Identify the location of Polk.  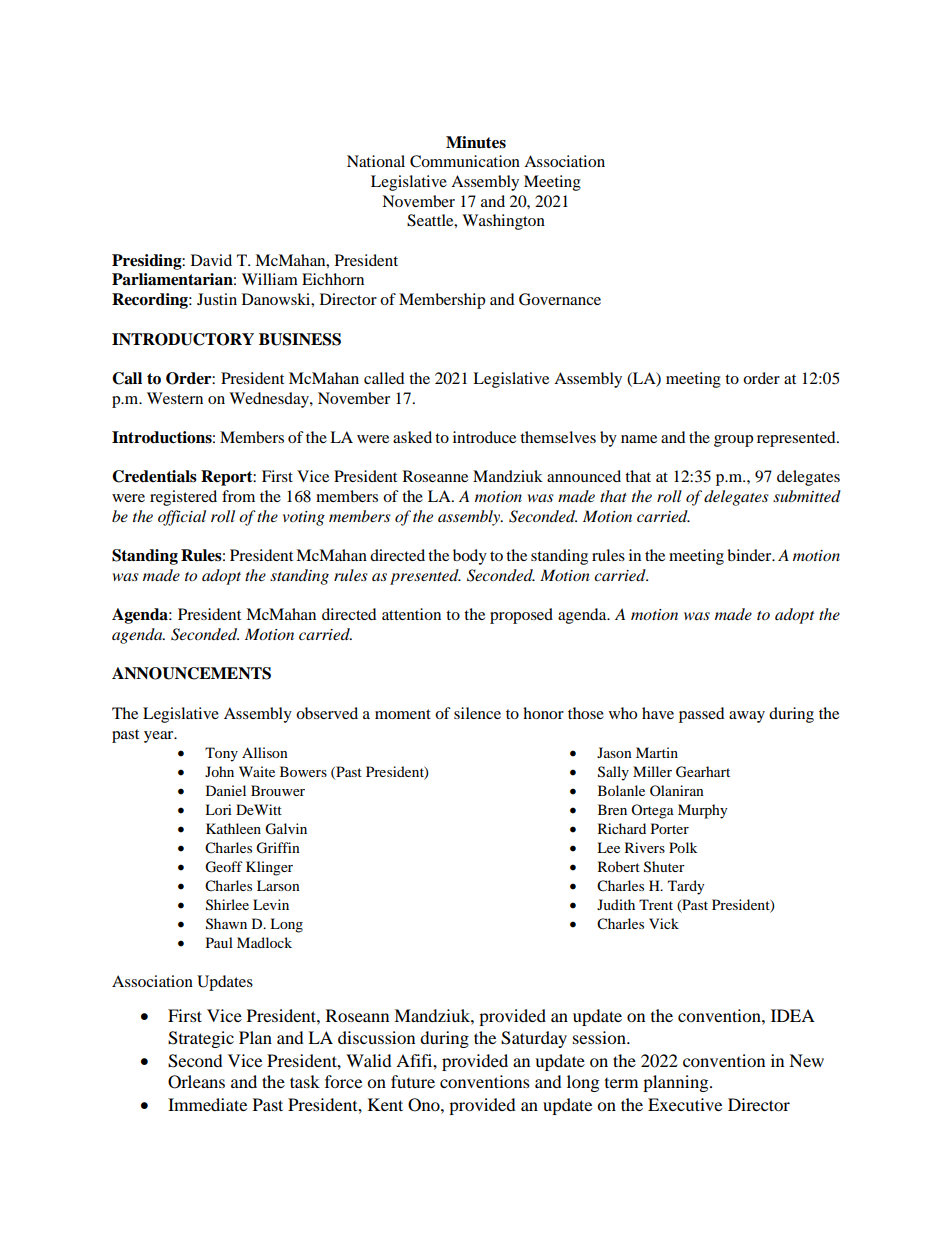
(683, 847).
